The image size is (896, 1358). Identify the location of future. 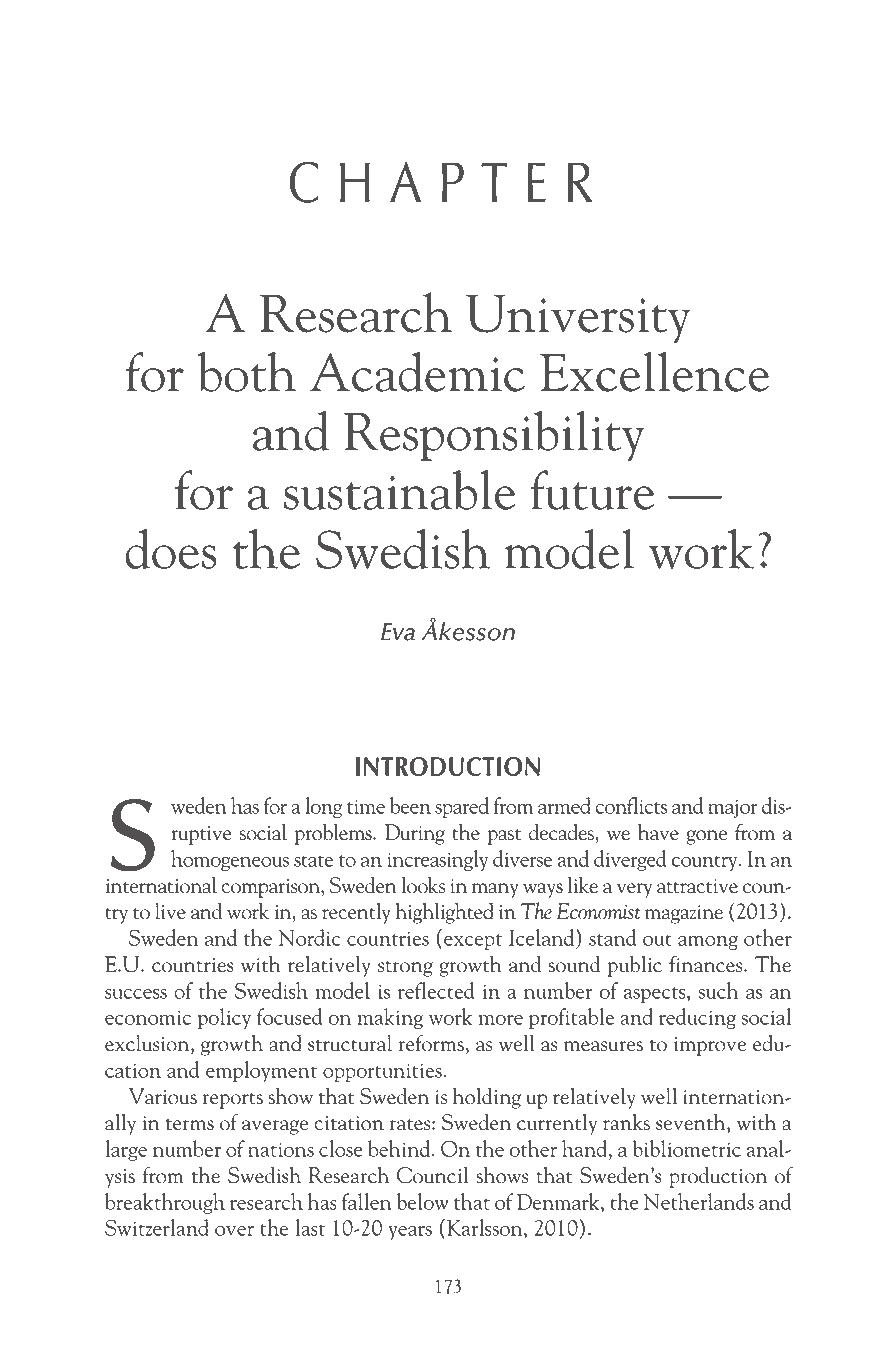
(592, 490).
